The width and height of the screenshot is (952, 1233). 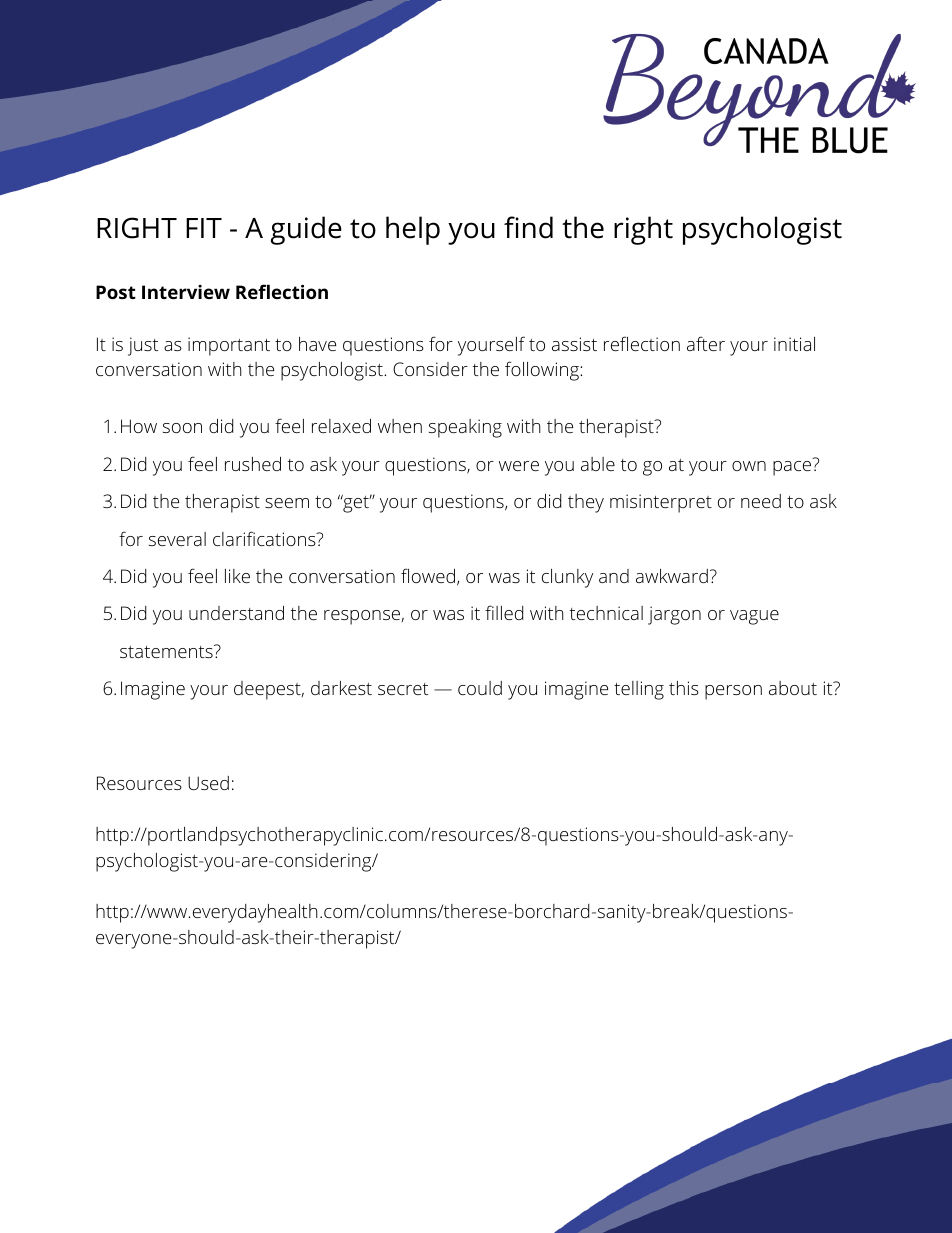 I want to click on help, so click(x=413, y=230).
